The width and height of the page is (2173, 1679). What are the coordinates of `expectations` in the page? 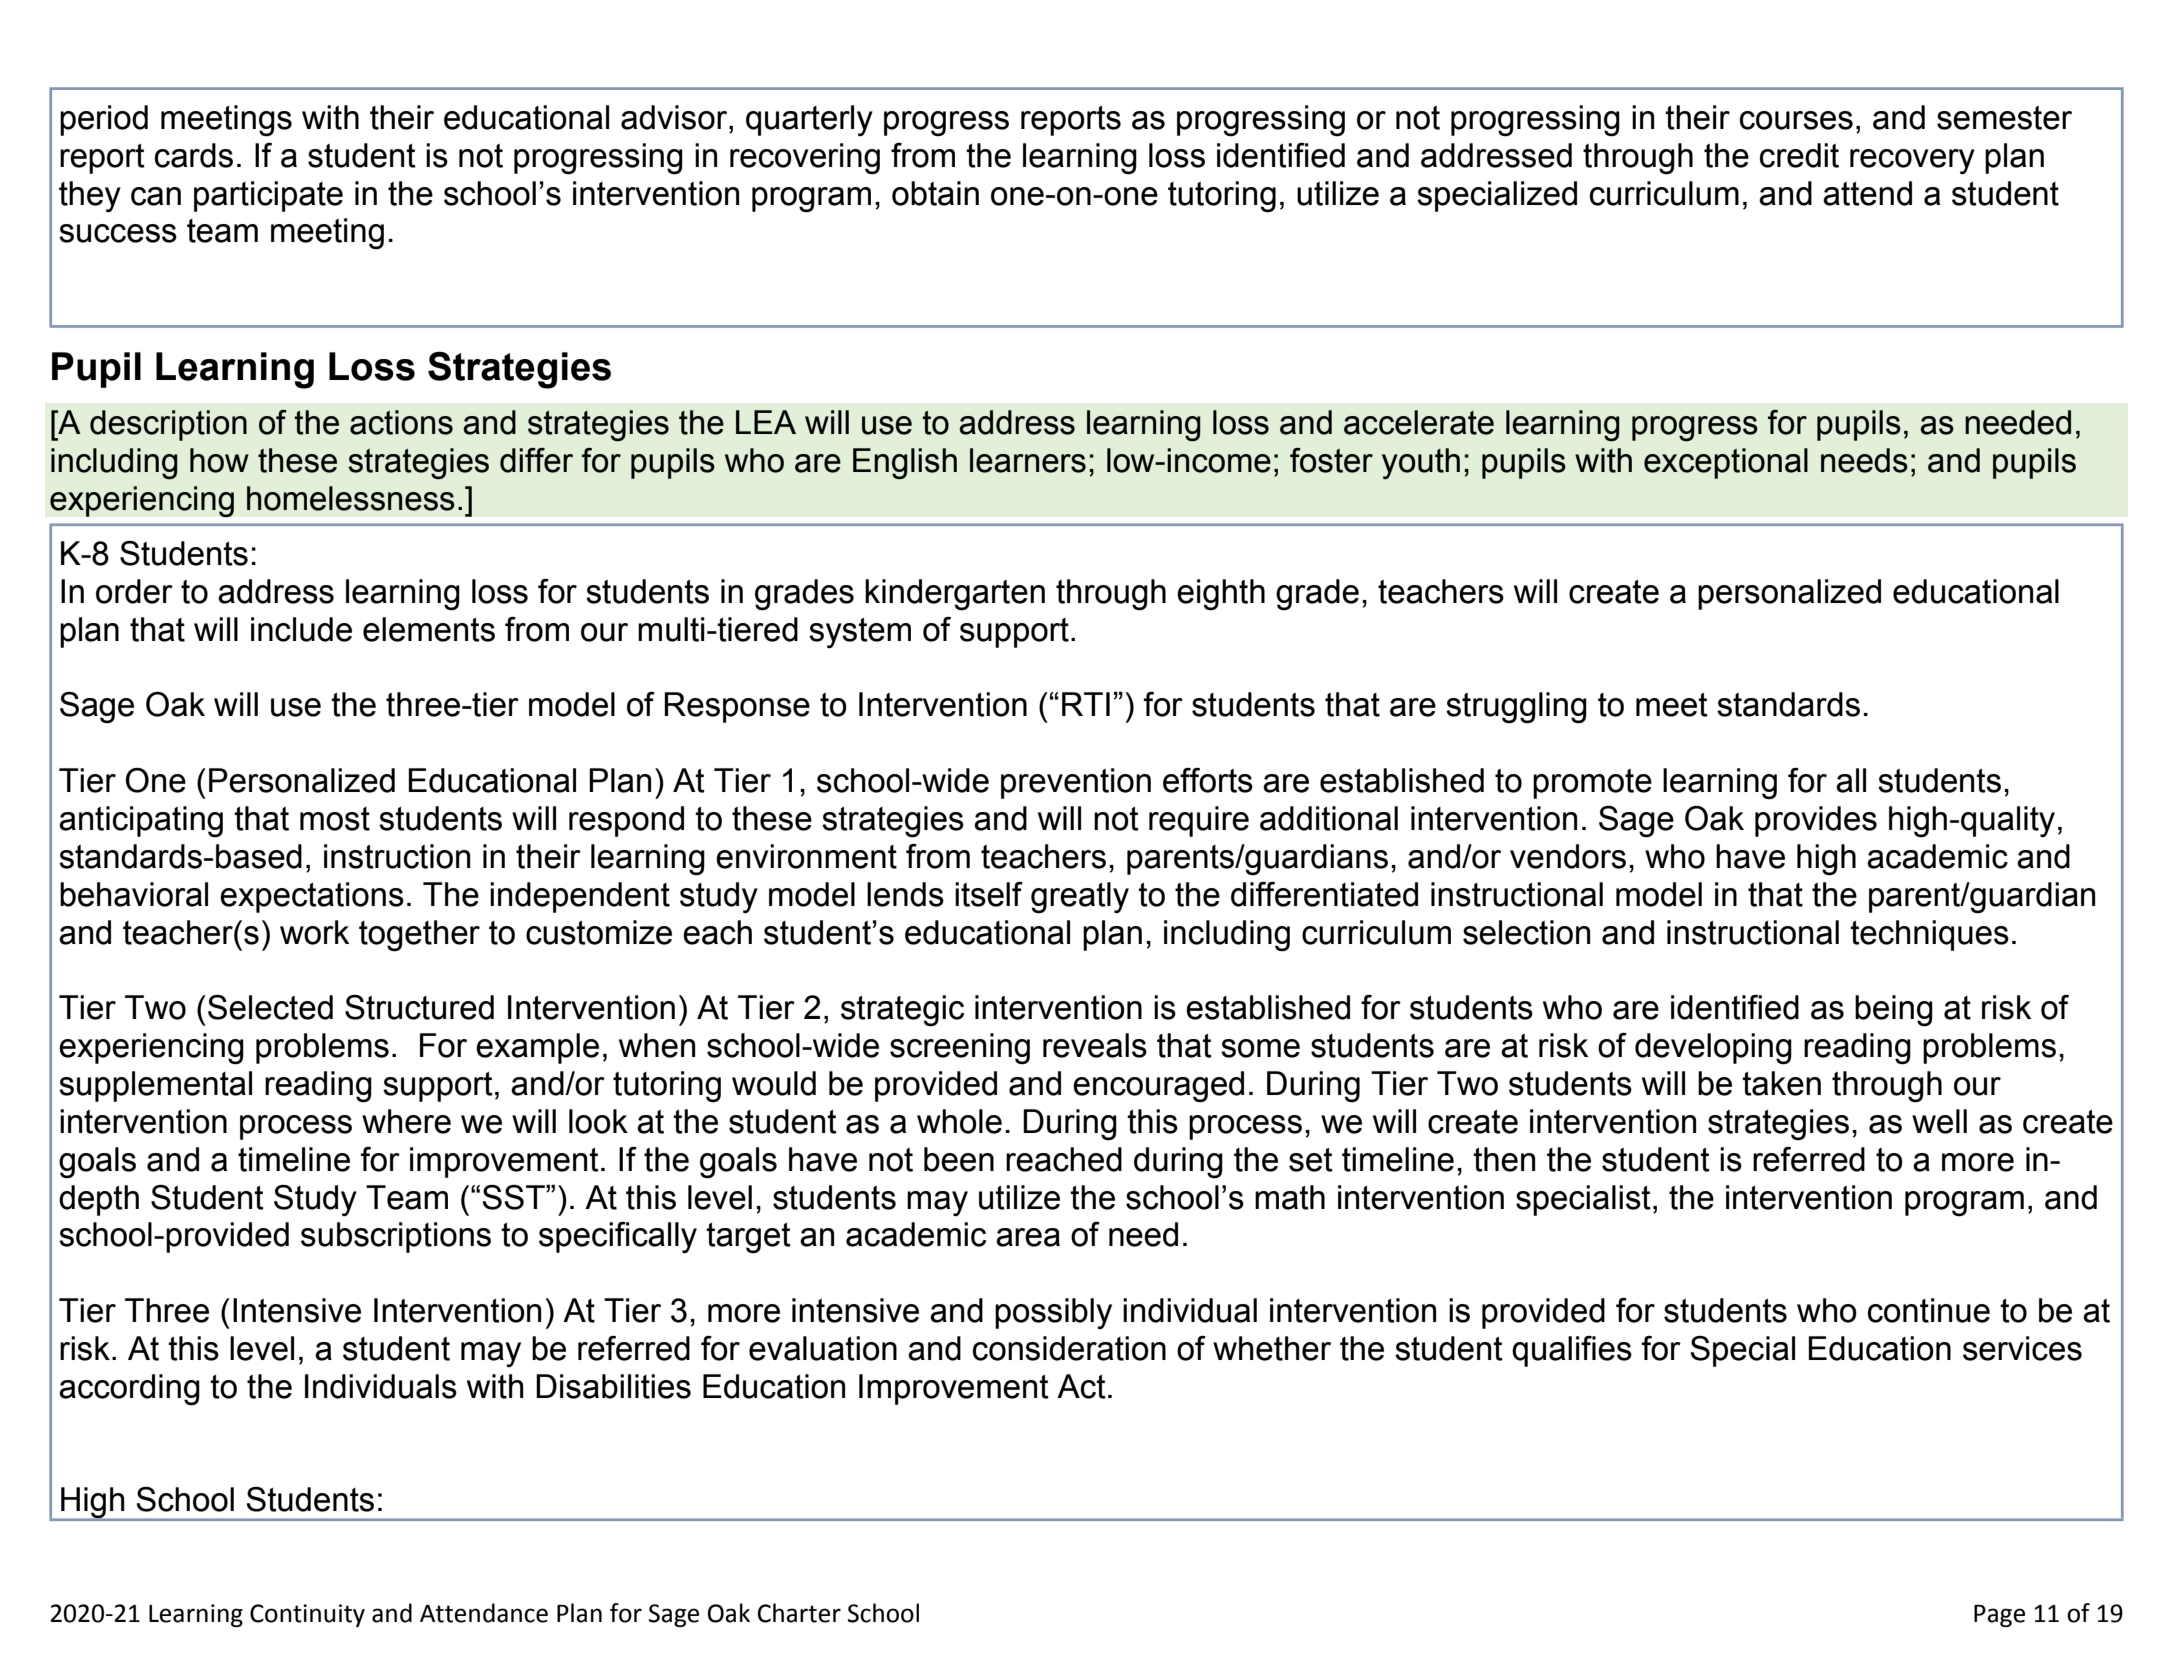 It's located at (312, 897).
